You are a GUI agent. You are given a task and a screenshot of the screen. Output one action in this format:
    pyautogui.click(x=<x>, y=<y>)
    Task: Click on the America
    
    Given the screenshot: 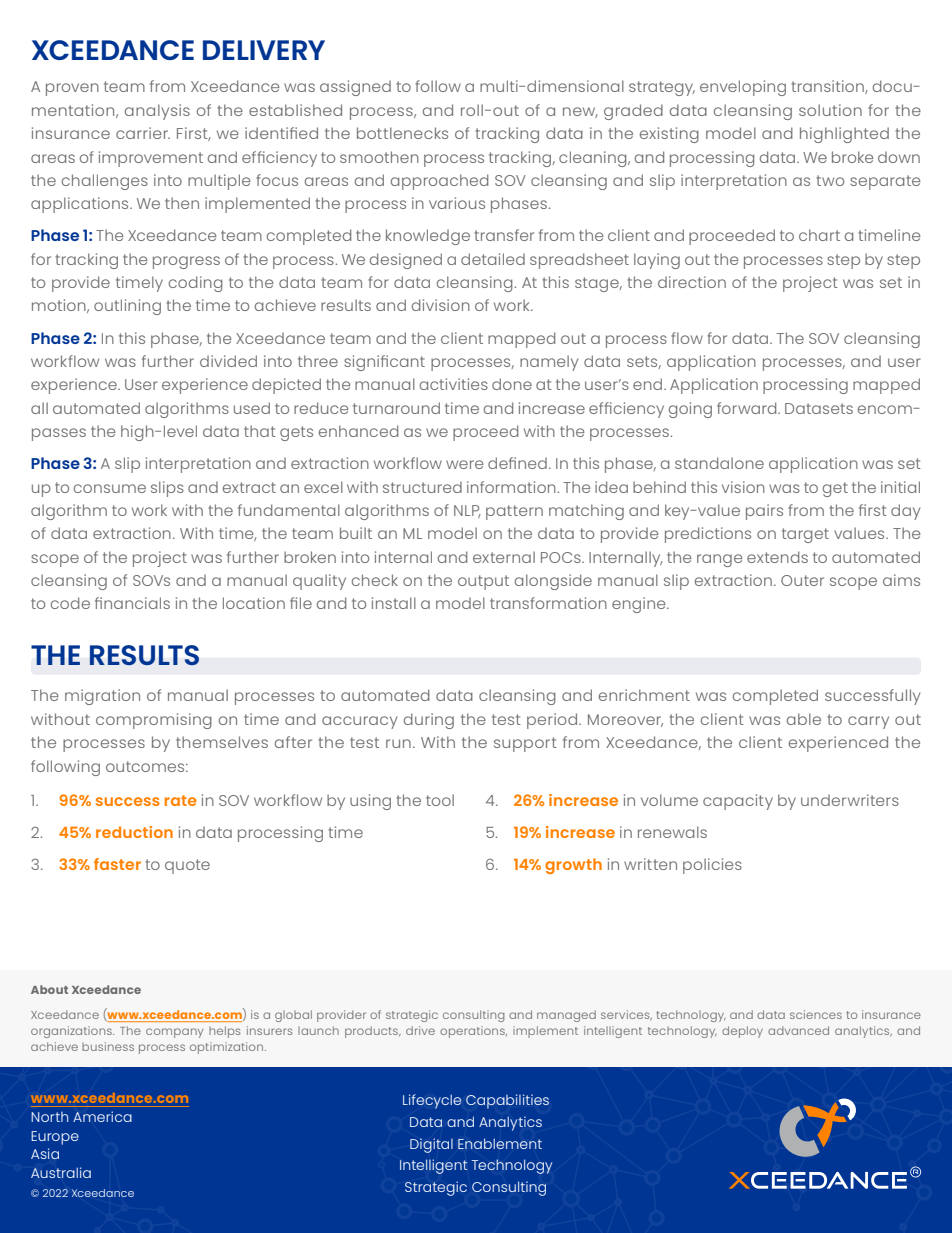 What is the action you would take?
    pyautogui.click(x=102, y=1116)
